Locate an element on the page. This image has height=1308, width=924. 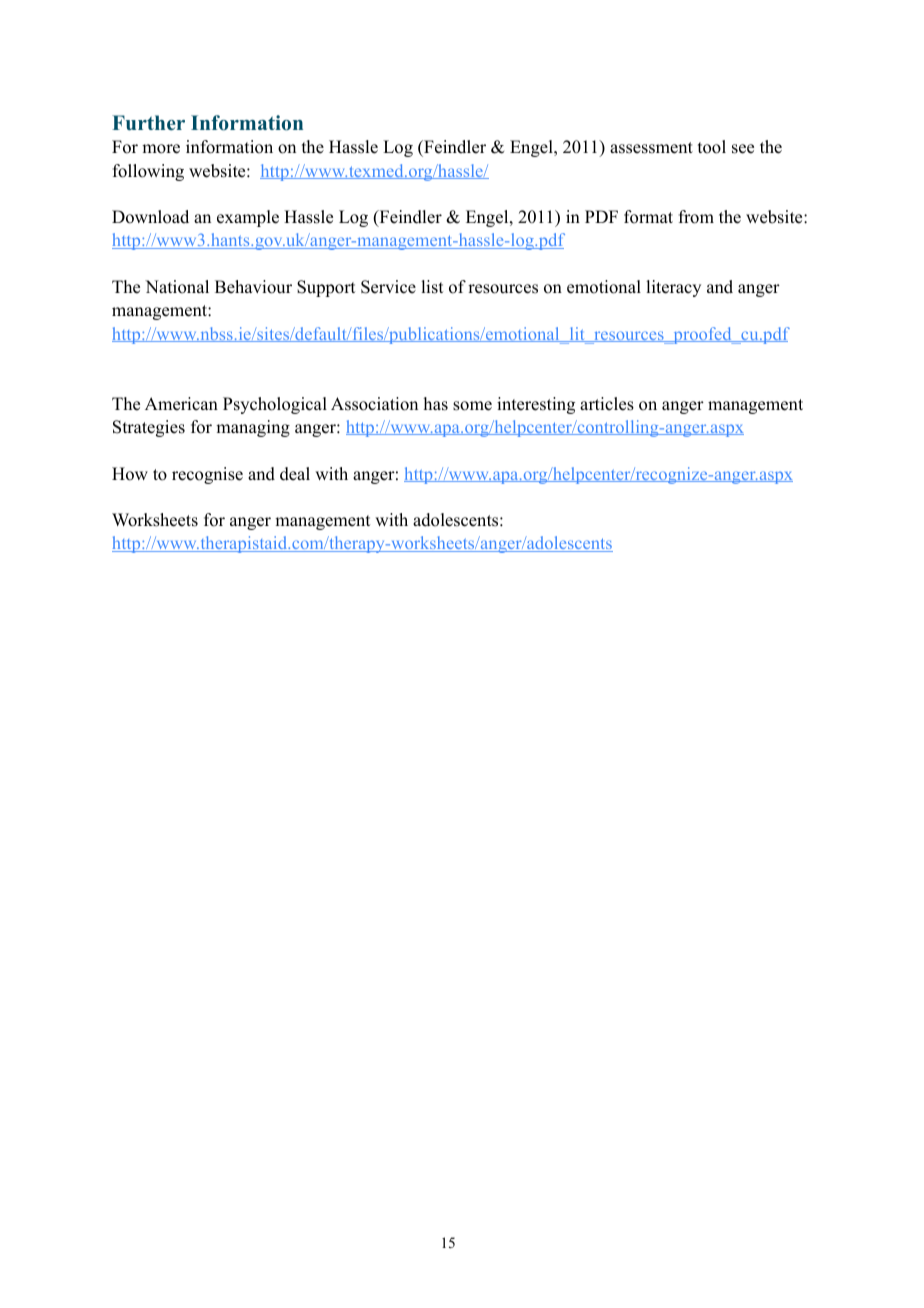
assessment is located at coordinates (651, 148).
